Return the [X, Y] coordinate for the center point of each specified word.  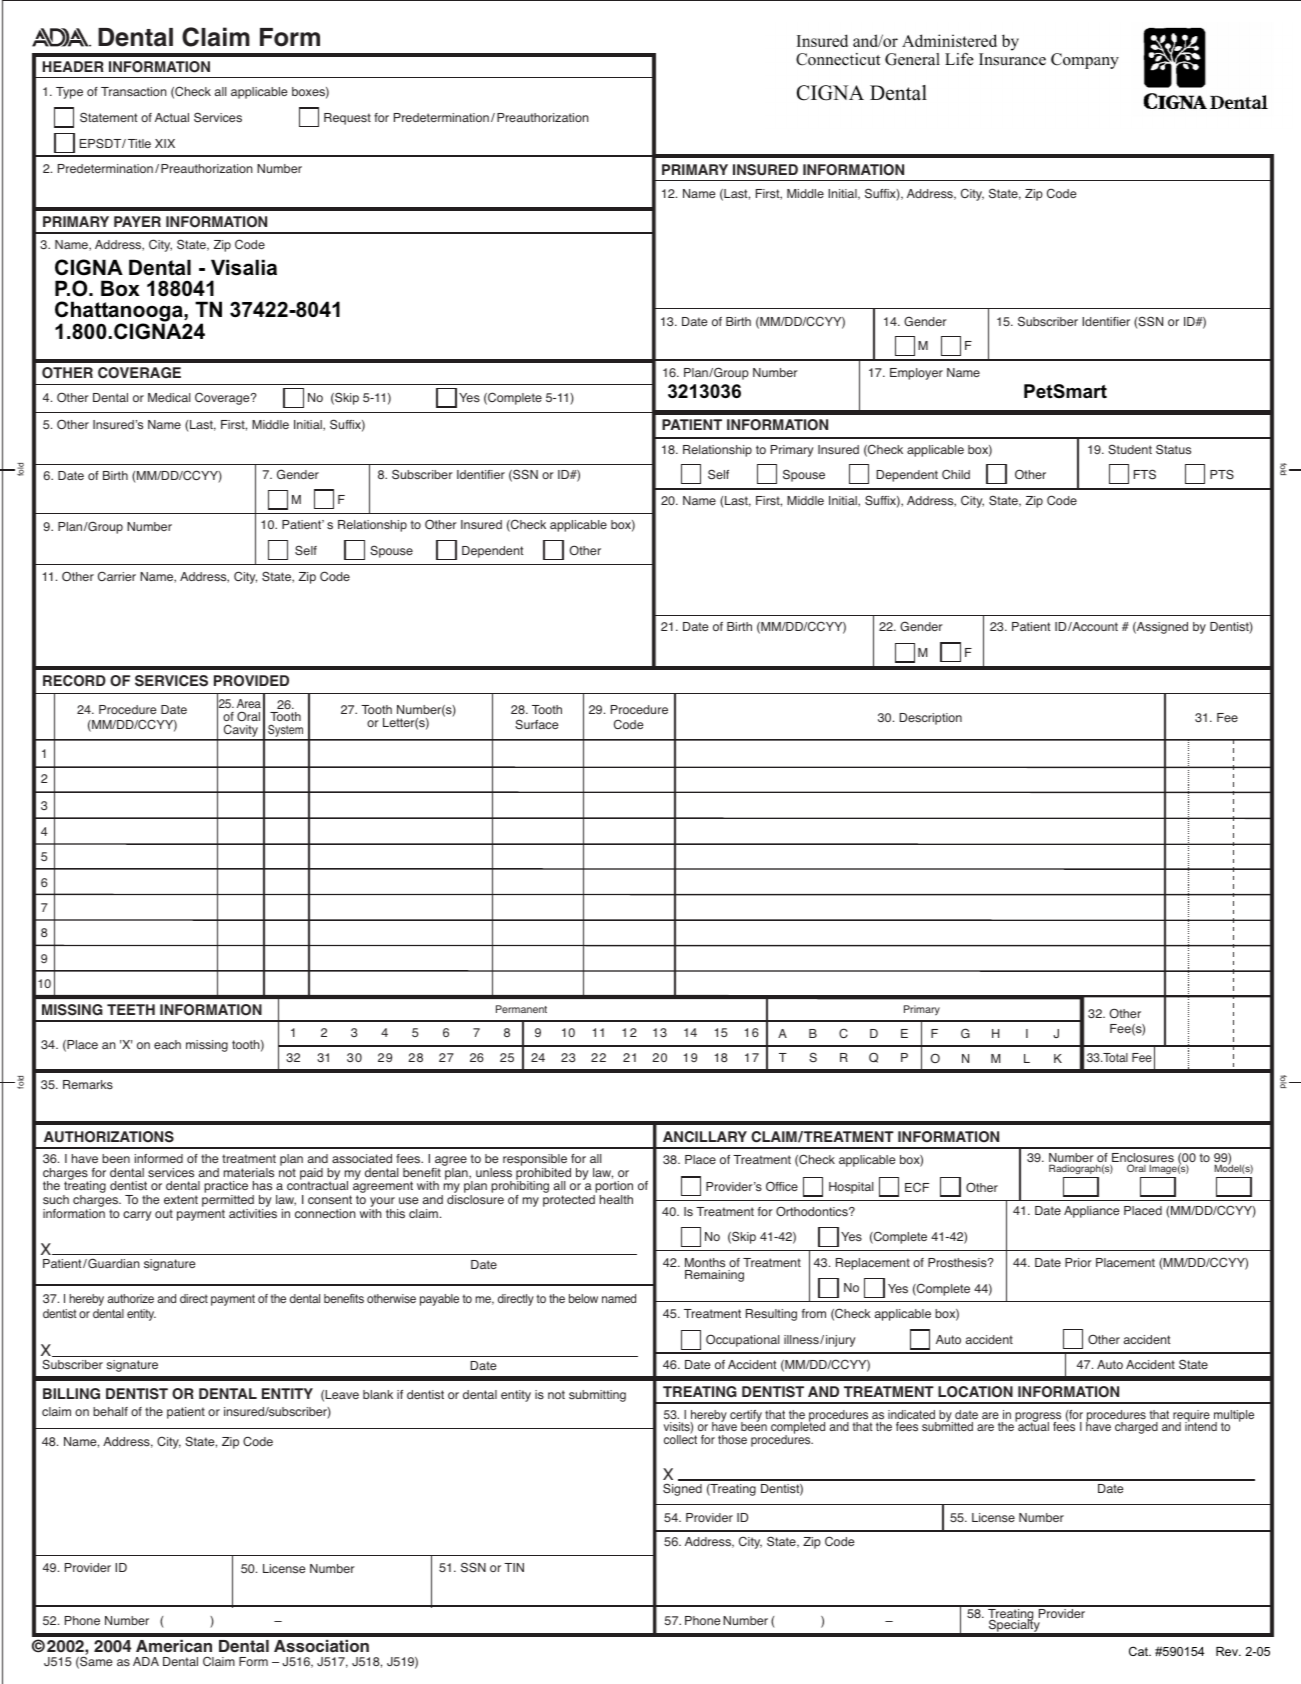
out [164, 1213]
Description [931, 719]
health [616, 1199]
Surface [537, 724]
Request [347, 119]
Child [956, 474]
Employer [916, 374]
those [732, 1440]
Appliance [1092, 1212]
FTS [1145, 474]
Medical [169, 397]
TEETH [131, 1009]
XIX [165, 143]
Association [321, 1646]
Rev [1228, 1651]
